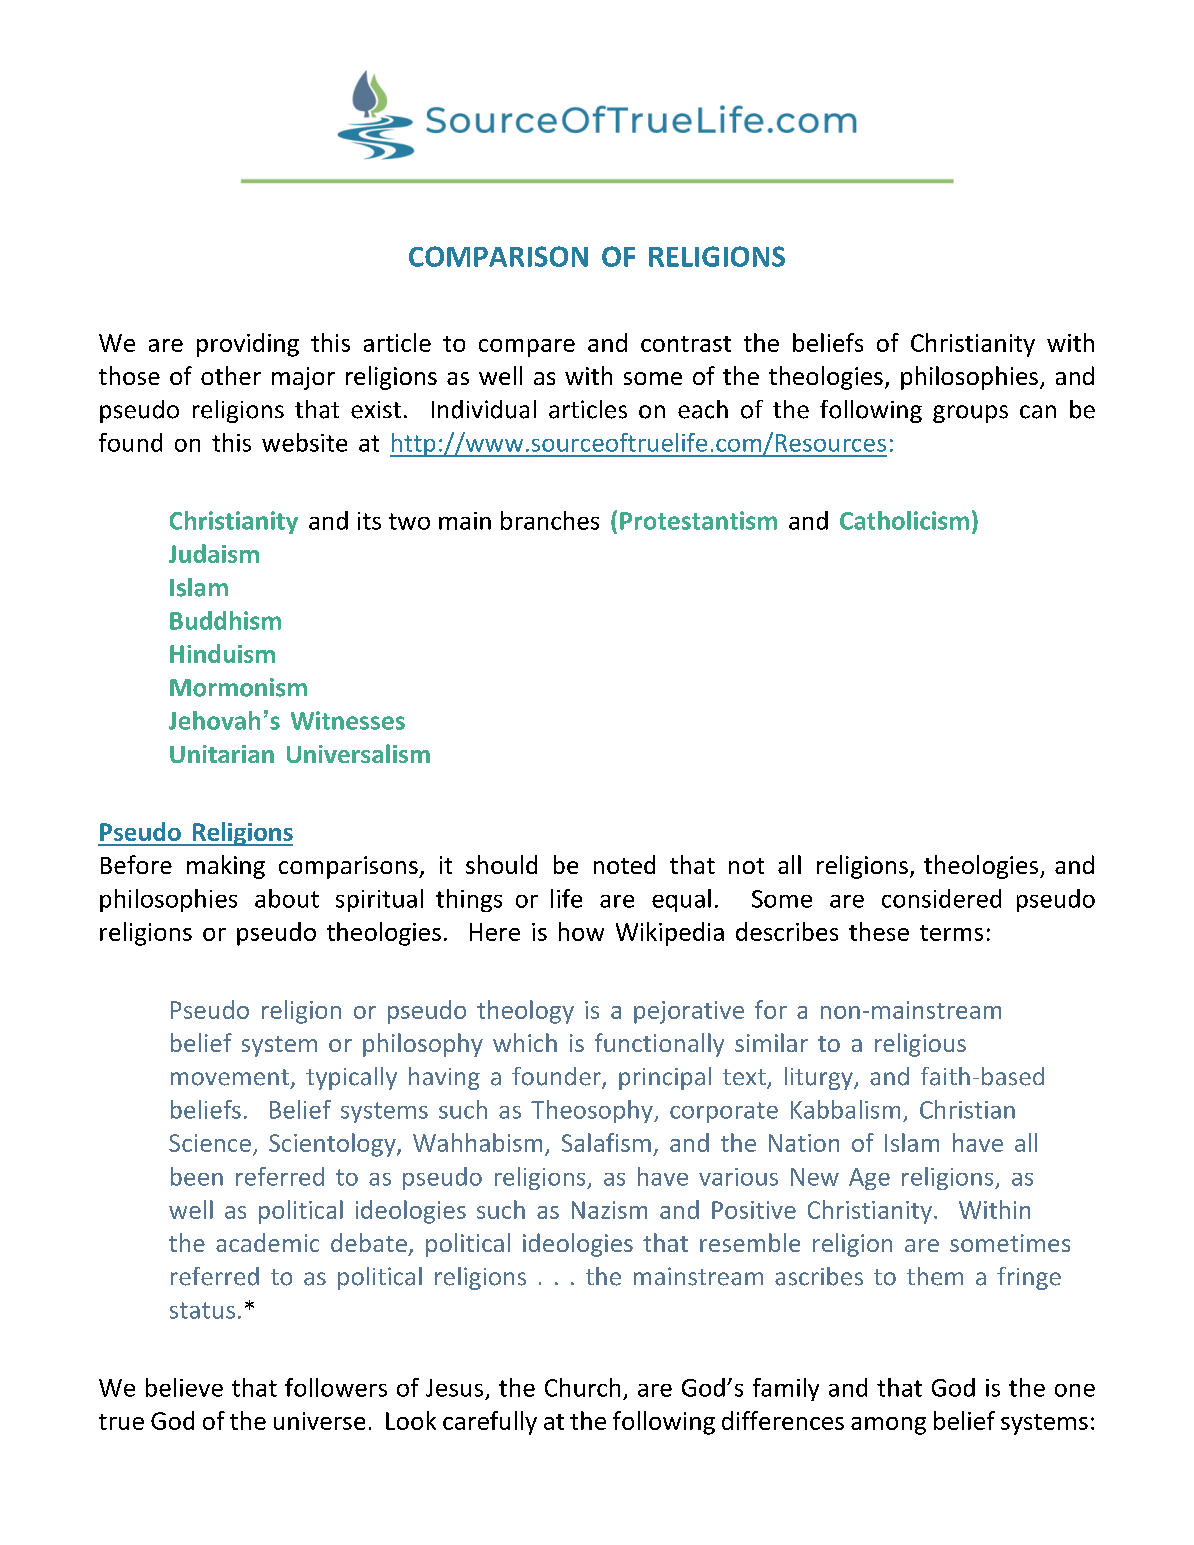 The height and width of the screenshot is (1545, 1194). I want to click on religious, so click(920, 1045).
